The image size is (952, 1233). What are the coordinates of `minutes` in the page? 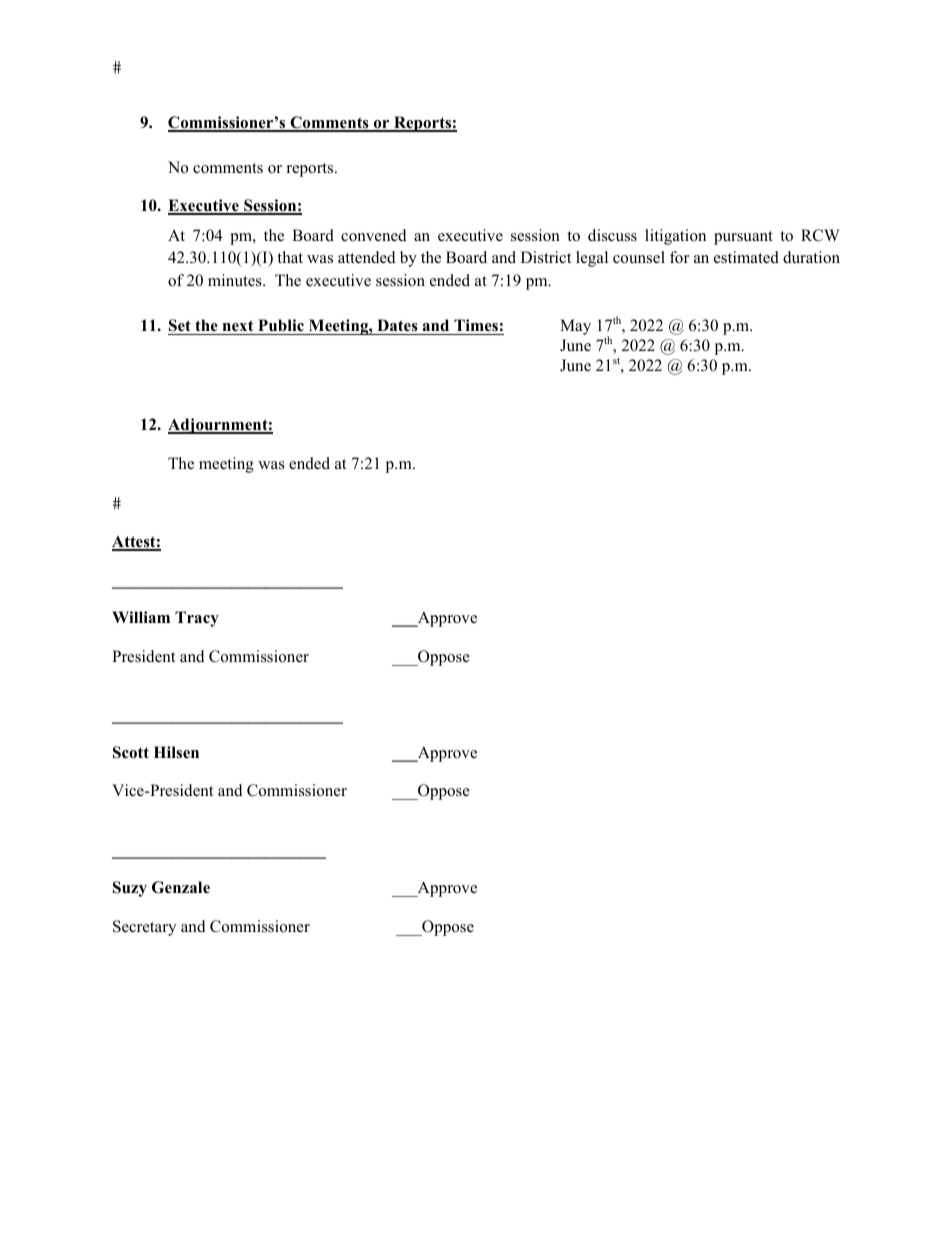 It's located at (236, 280).
